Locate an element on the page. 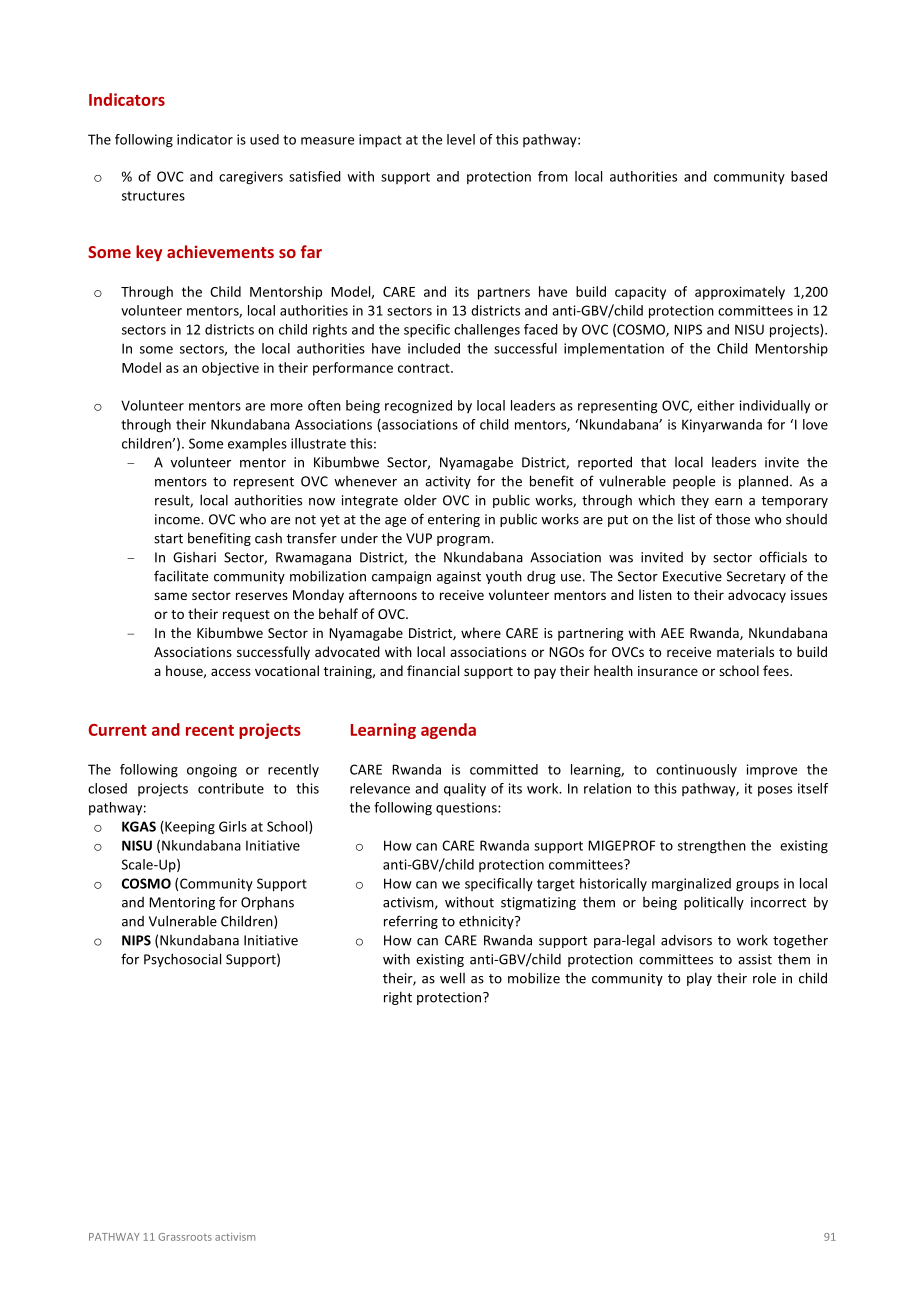 The width and height of the page is (924, 1308). play is located at coordinates (699, 979).
